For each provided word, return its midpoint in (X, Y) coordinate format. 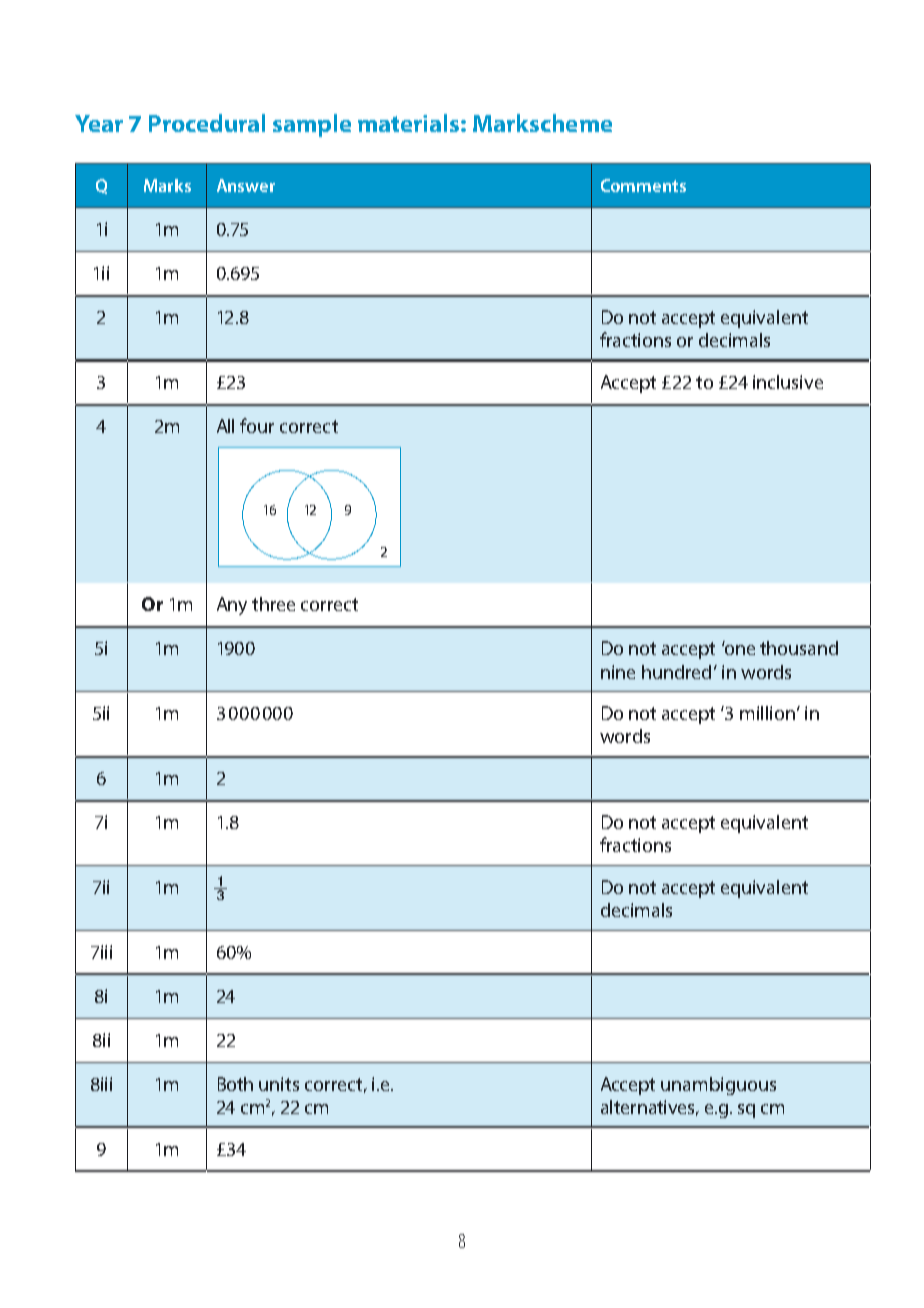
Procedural (207, 123)
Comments (643, 185)
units (279, 1084)
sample (312, 125)
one (738, 649)
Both (235, 1084)
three (273, 604)
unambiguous (718, 1086)
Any (232, 606)
